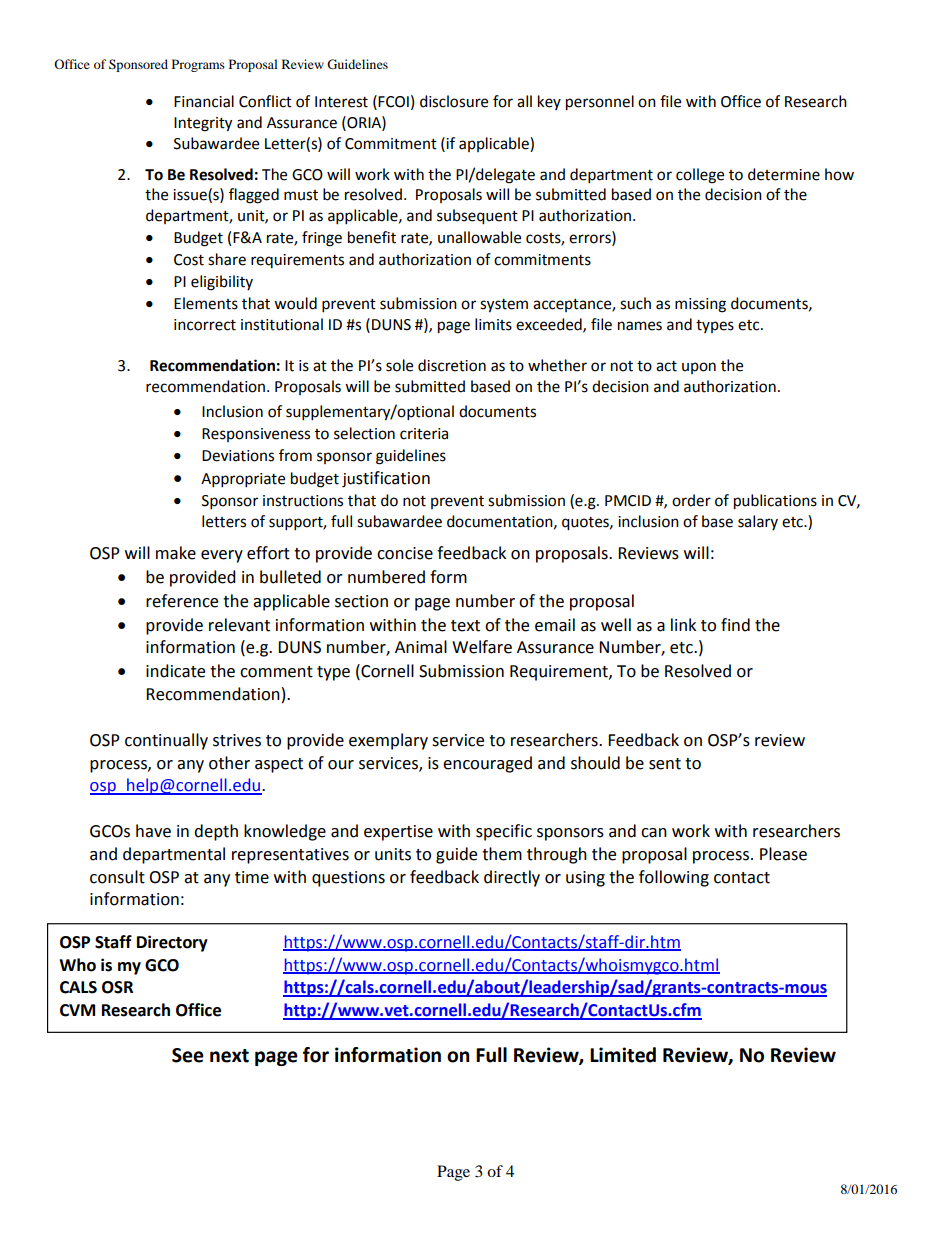 The image size is (952, 1233). Describe the element at coordinates (454, 101) in the document. I see `disclosure` at that location.
